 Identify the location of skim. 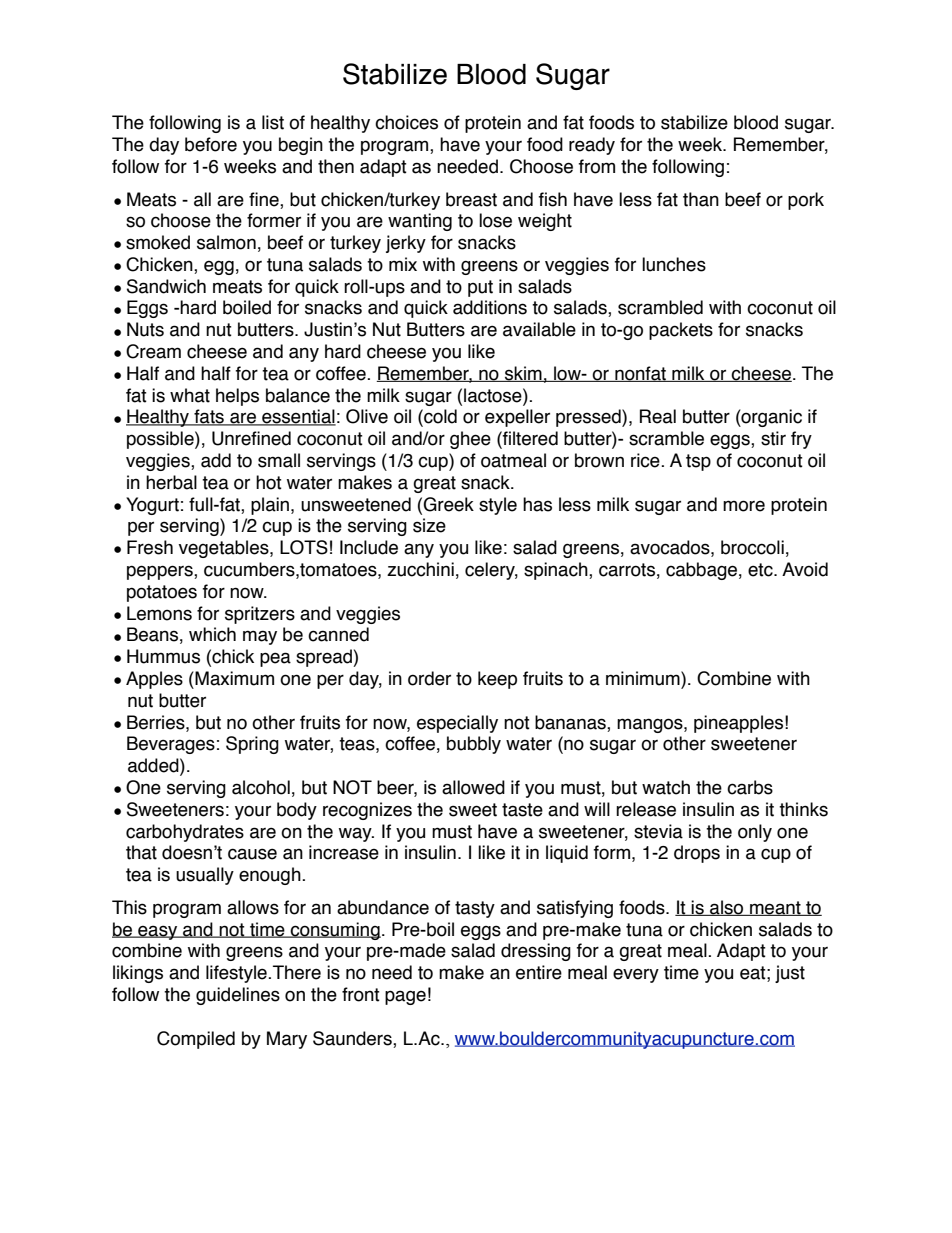
(523, 374).
